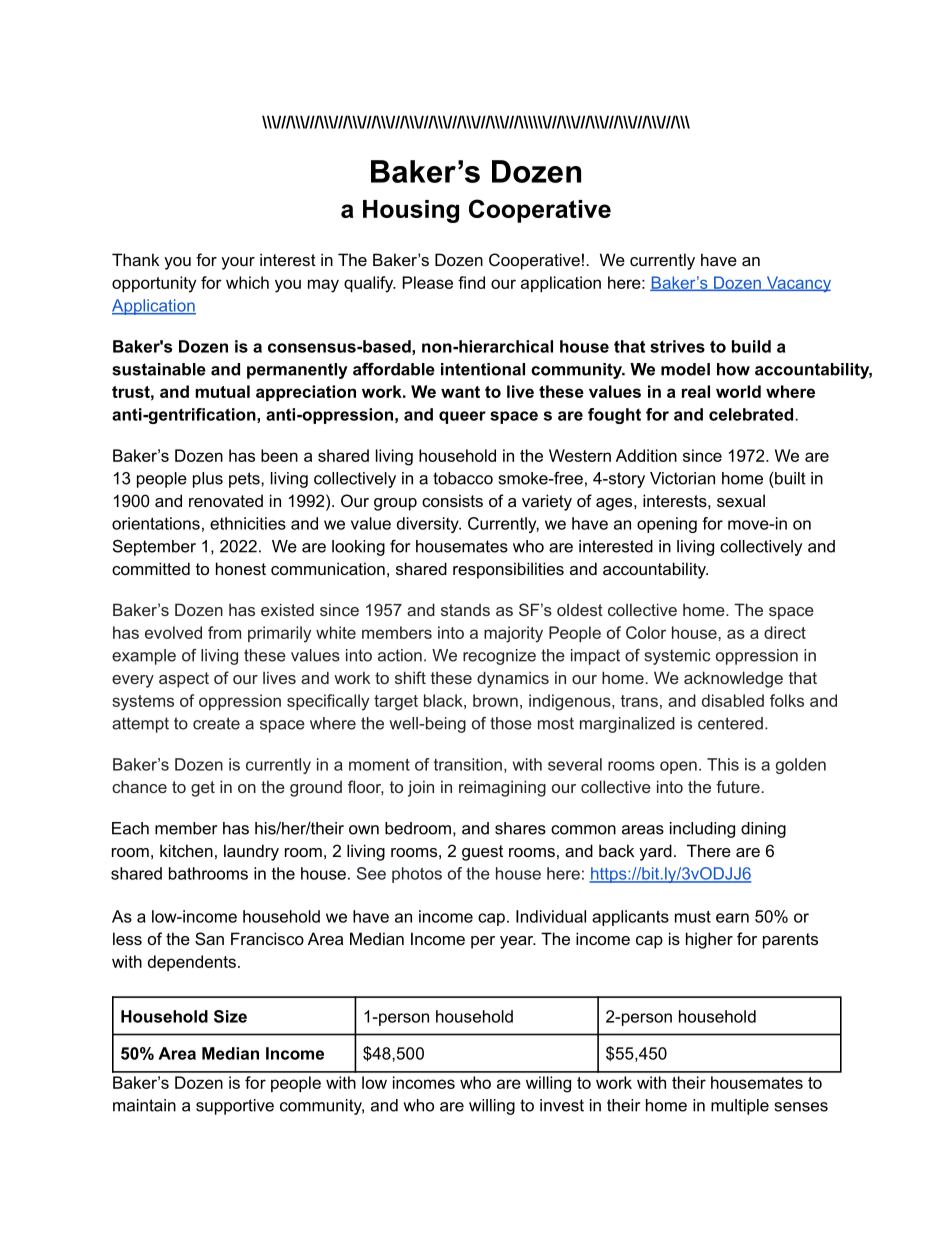 This page has width=952, height=1233. What do you see at coordinates (562, 1105) in the page?
I see `invest` at bounding box center [562, 1105].
